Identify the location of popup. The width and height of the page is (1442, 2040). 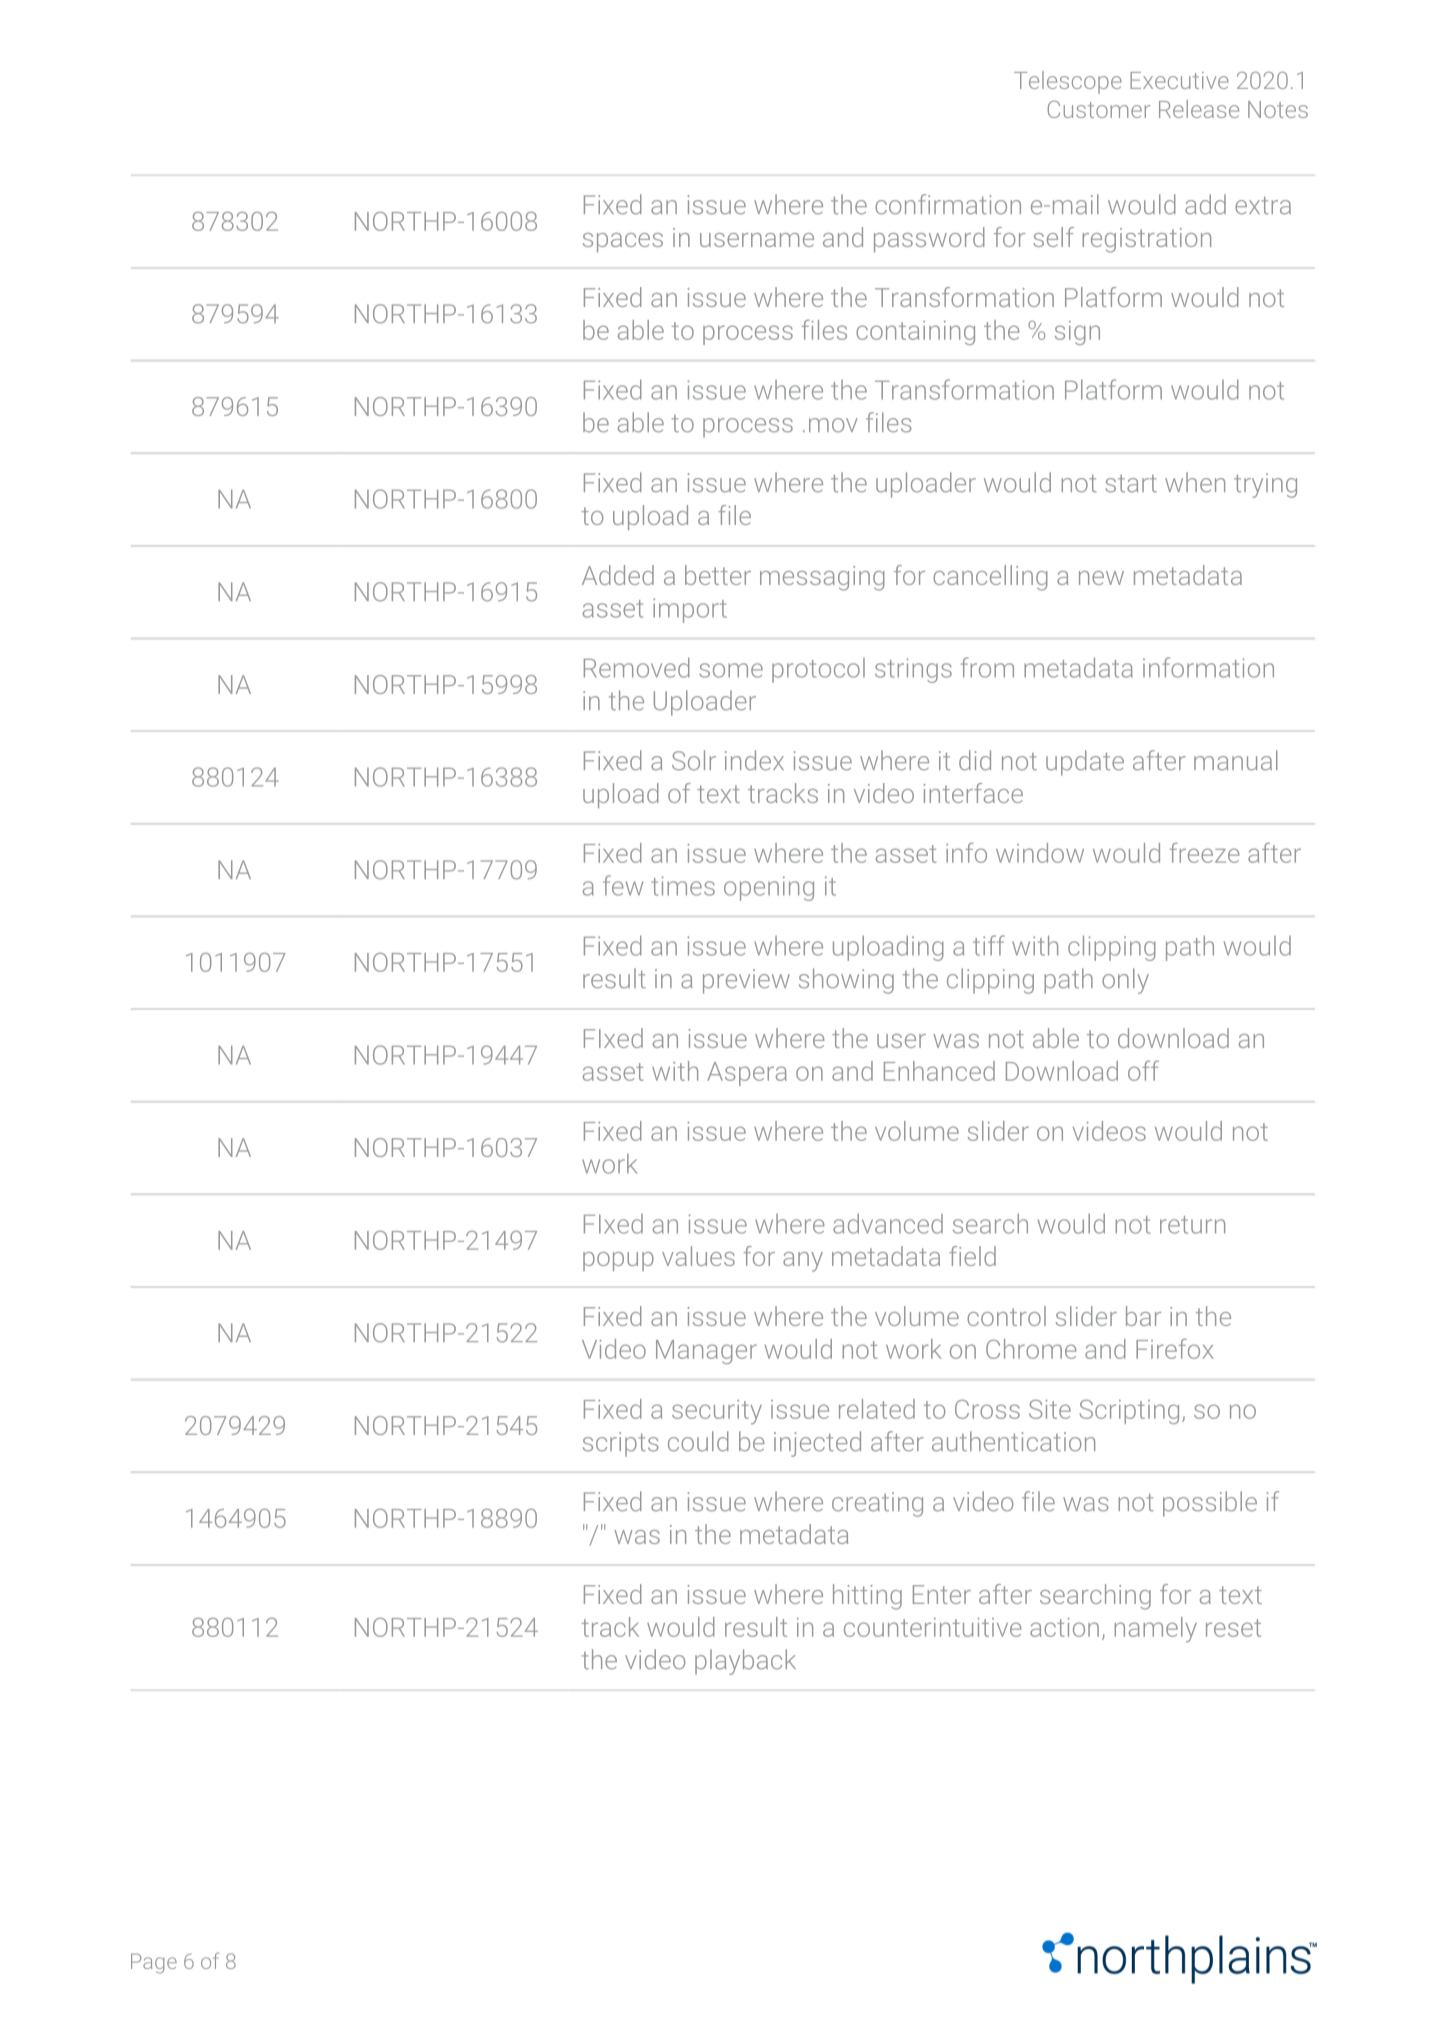
(618, 1261).
